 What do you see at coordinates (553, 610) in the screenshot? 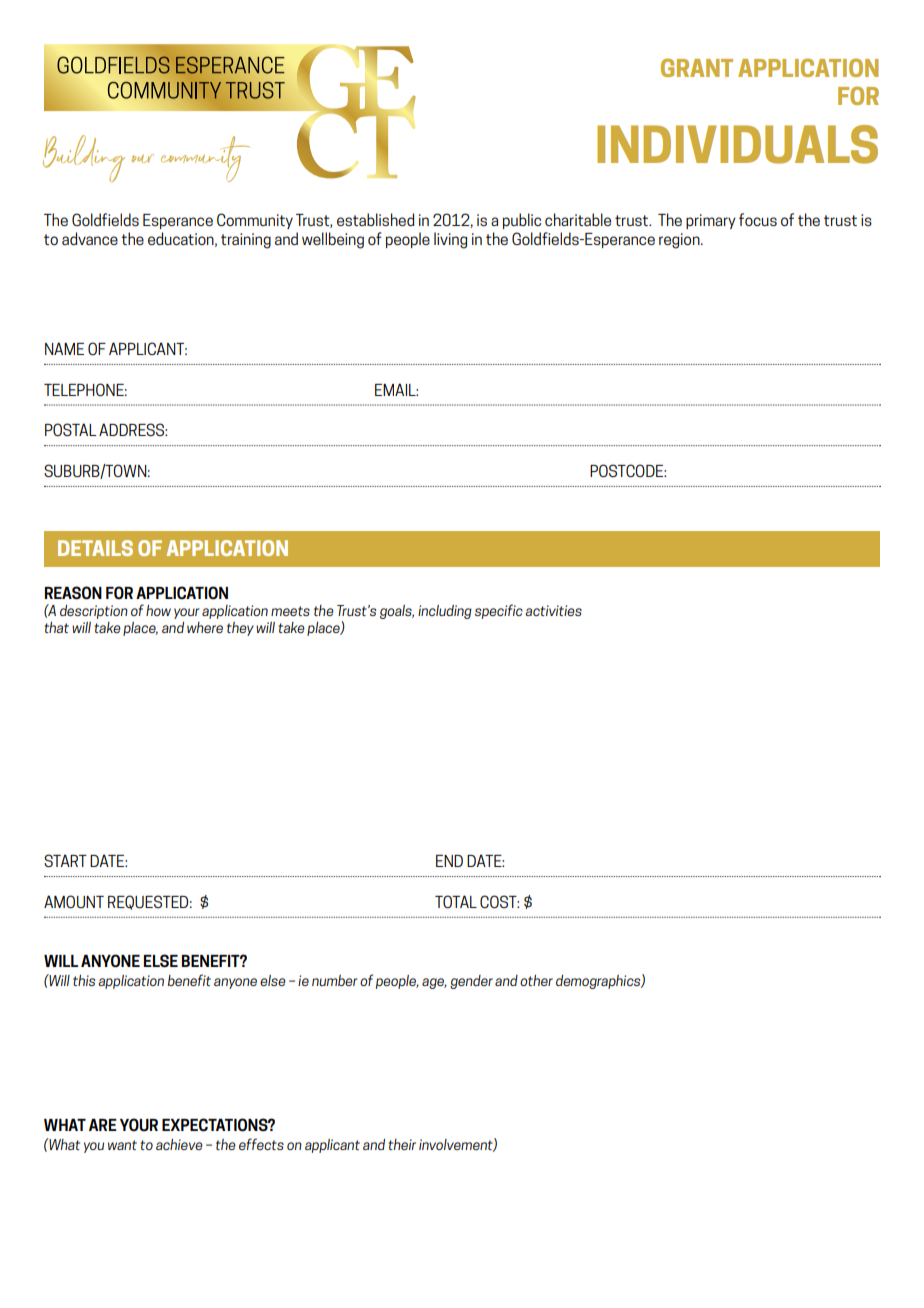
I see `activities` at bounding box center [553, 610].
